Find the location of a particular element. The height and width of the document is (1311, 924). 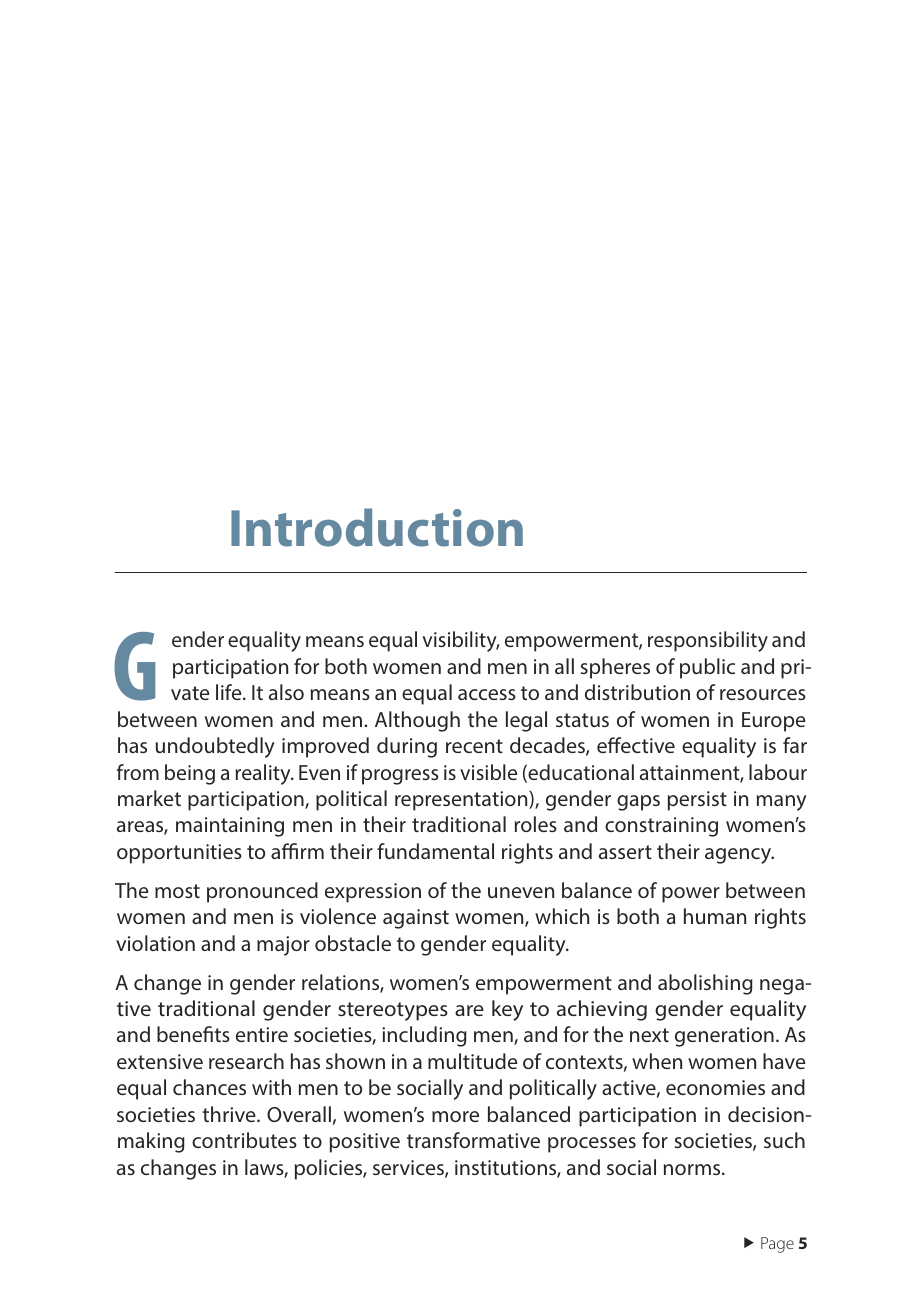

spheres is located at coordinates (615, 668).
